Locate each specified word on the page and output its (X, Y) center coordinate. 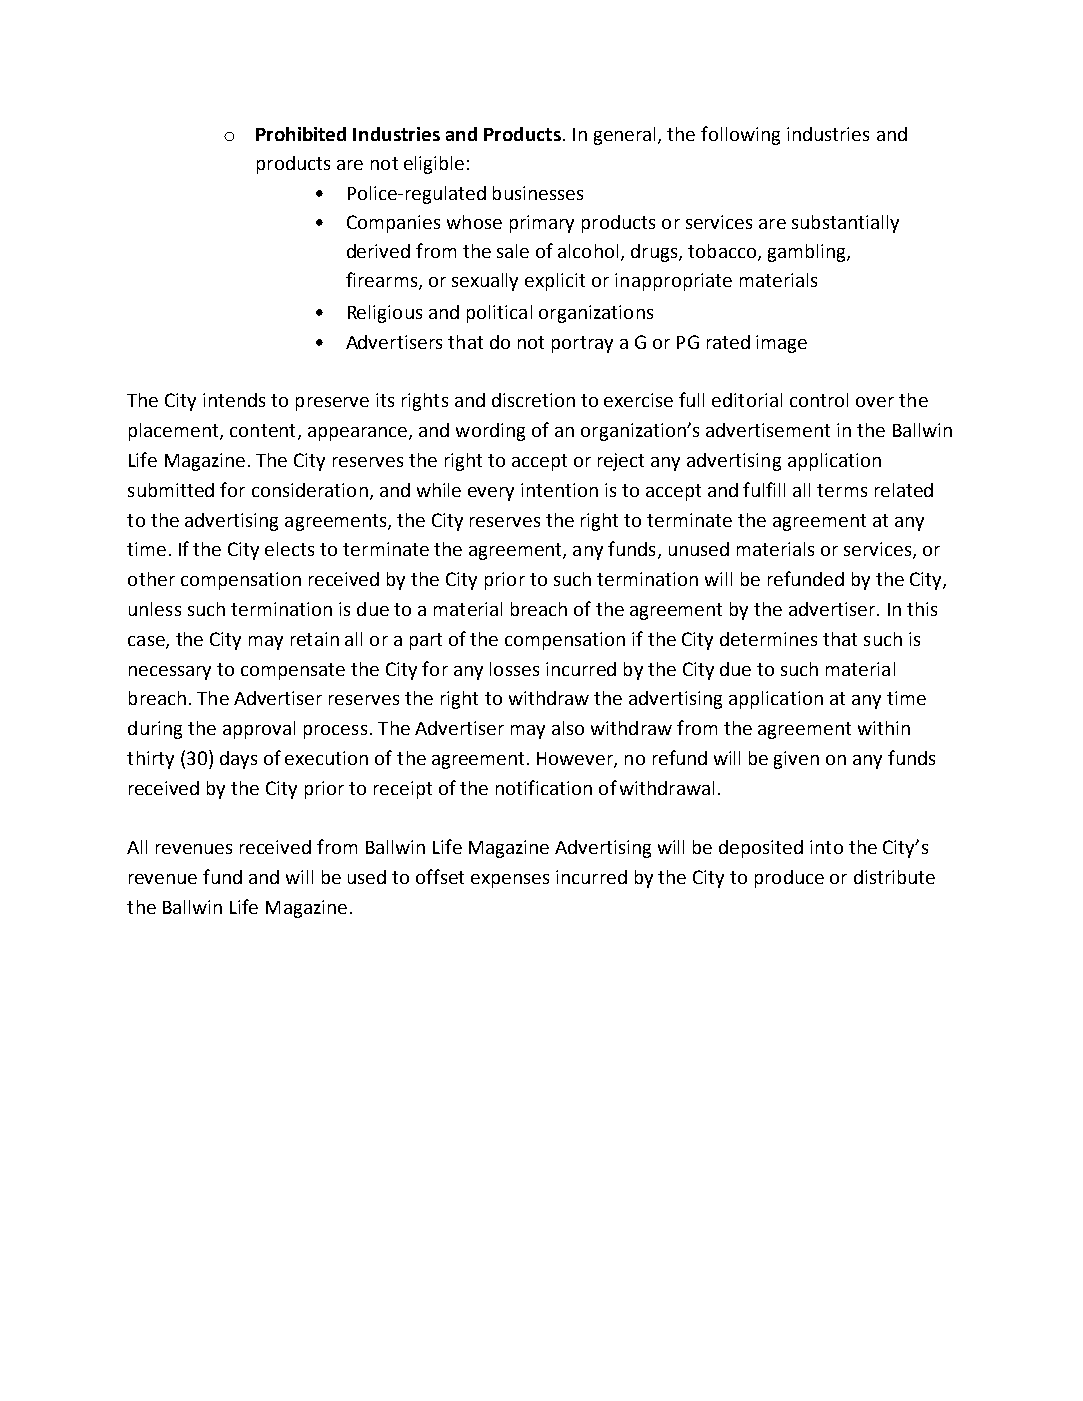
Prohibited (301, 134)
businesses (538, 193)
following (740, 135)
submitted (171, 490)
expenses (510, 881)
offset (440, 876)
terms (842, 490)
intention (559, 490)
